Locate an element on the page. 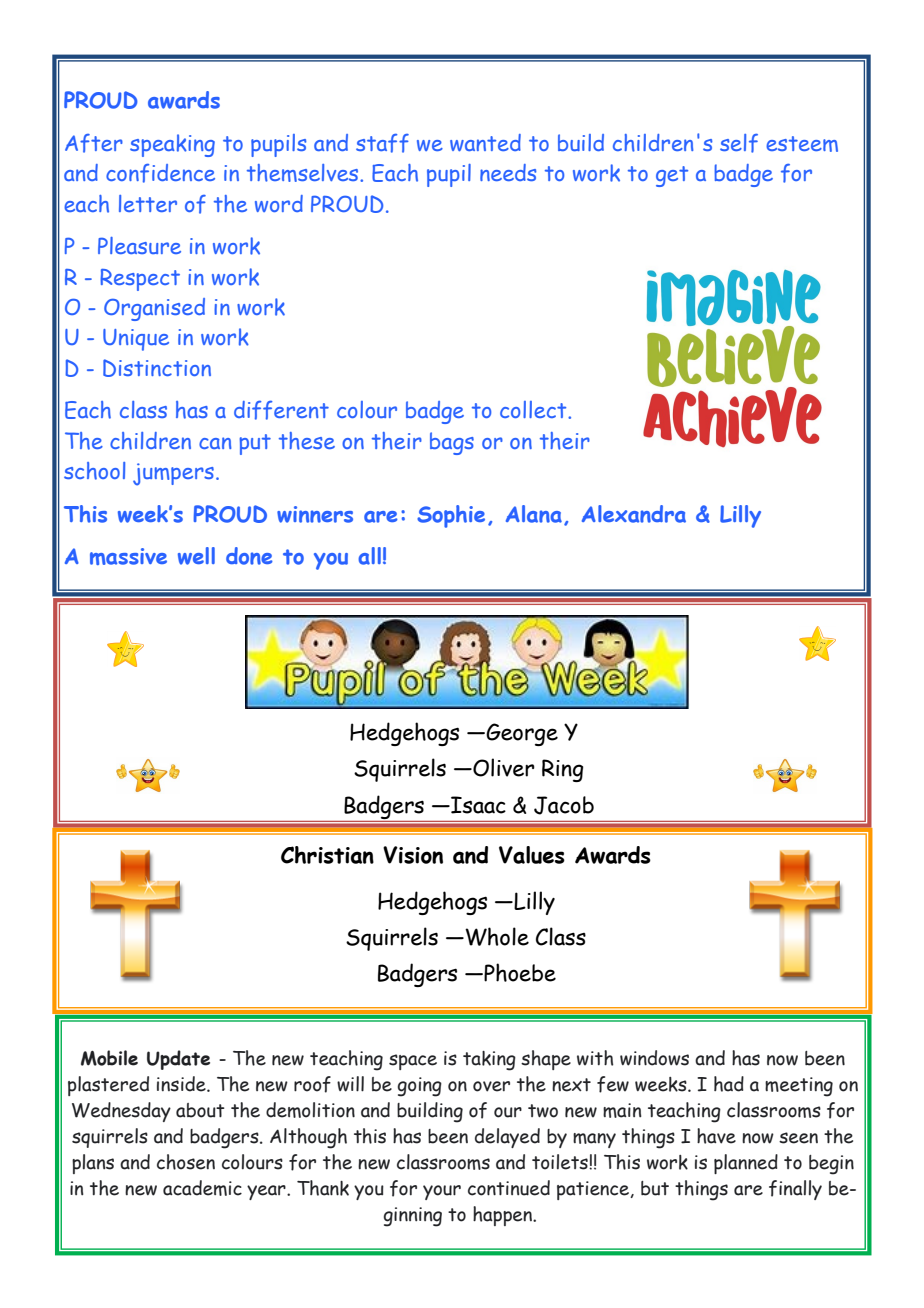  bags is located at coordinates (452, 443).
